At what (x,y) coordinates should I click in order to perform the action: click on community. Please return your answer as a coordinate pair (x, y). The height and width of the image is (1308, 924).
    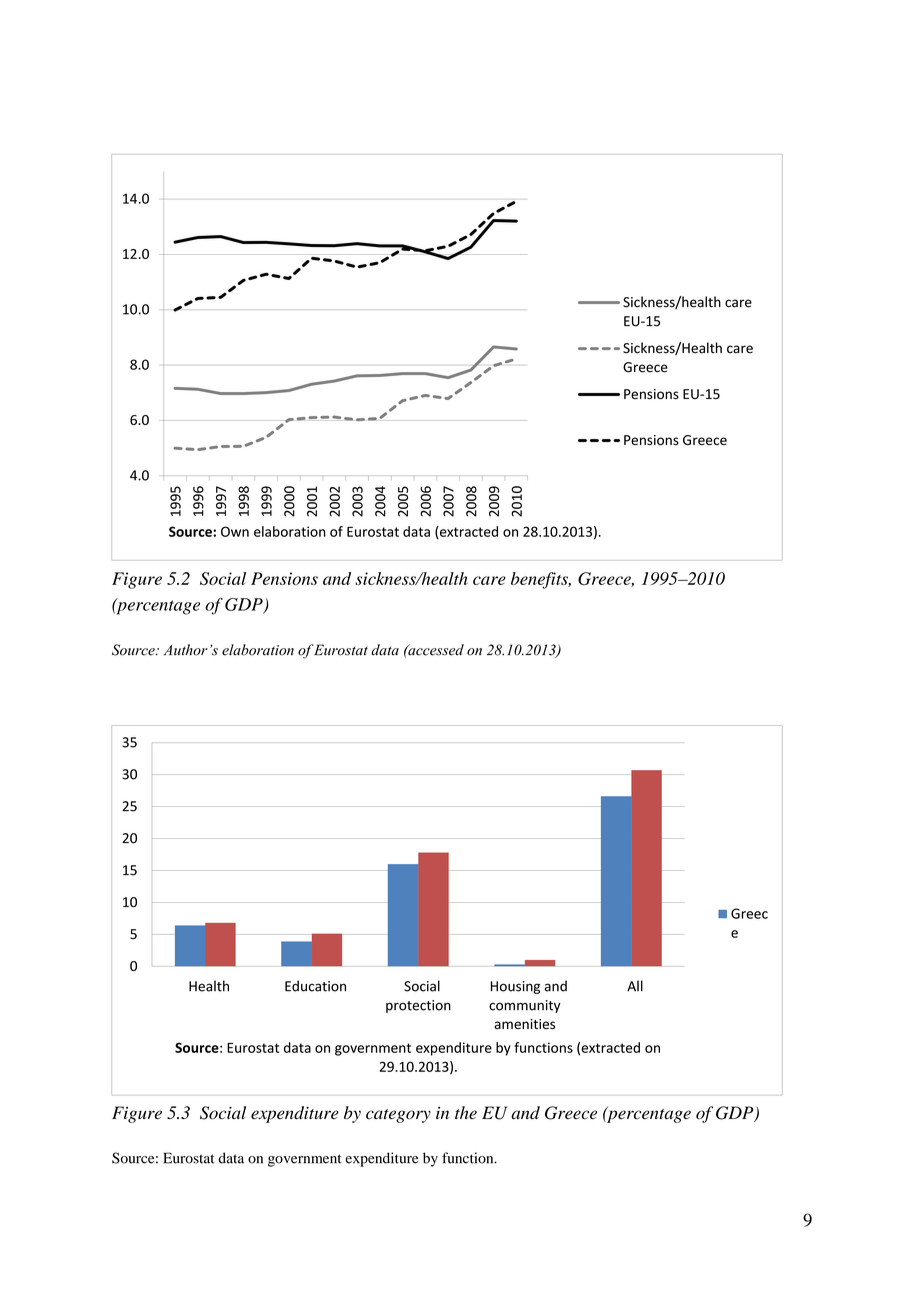
    Looking at the image, I should click on (525, 1006).
